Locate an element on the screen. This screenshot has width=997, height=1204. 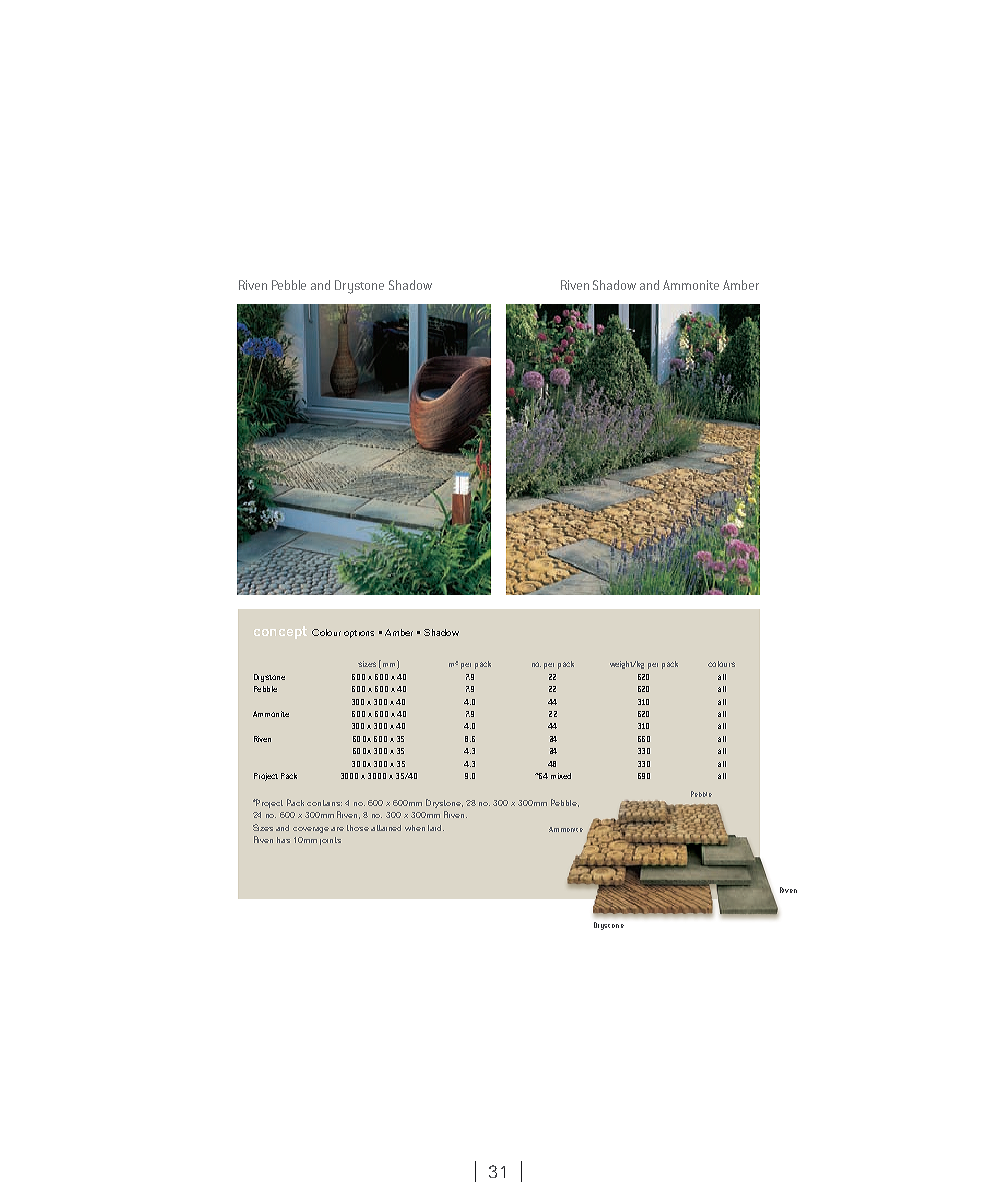
has is located at coordinates (283, 840).
